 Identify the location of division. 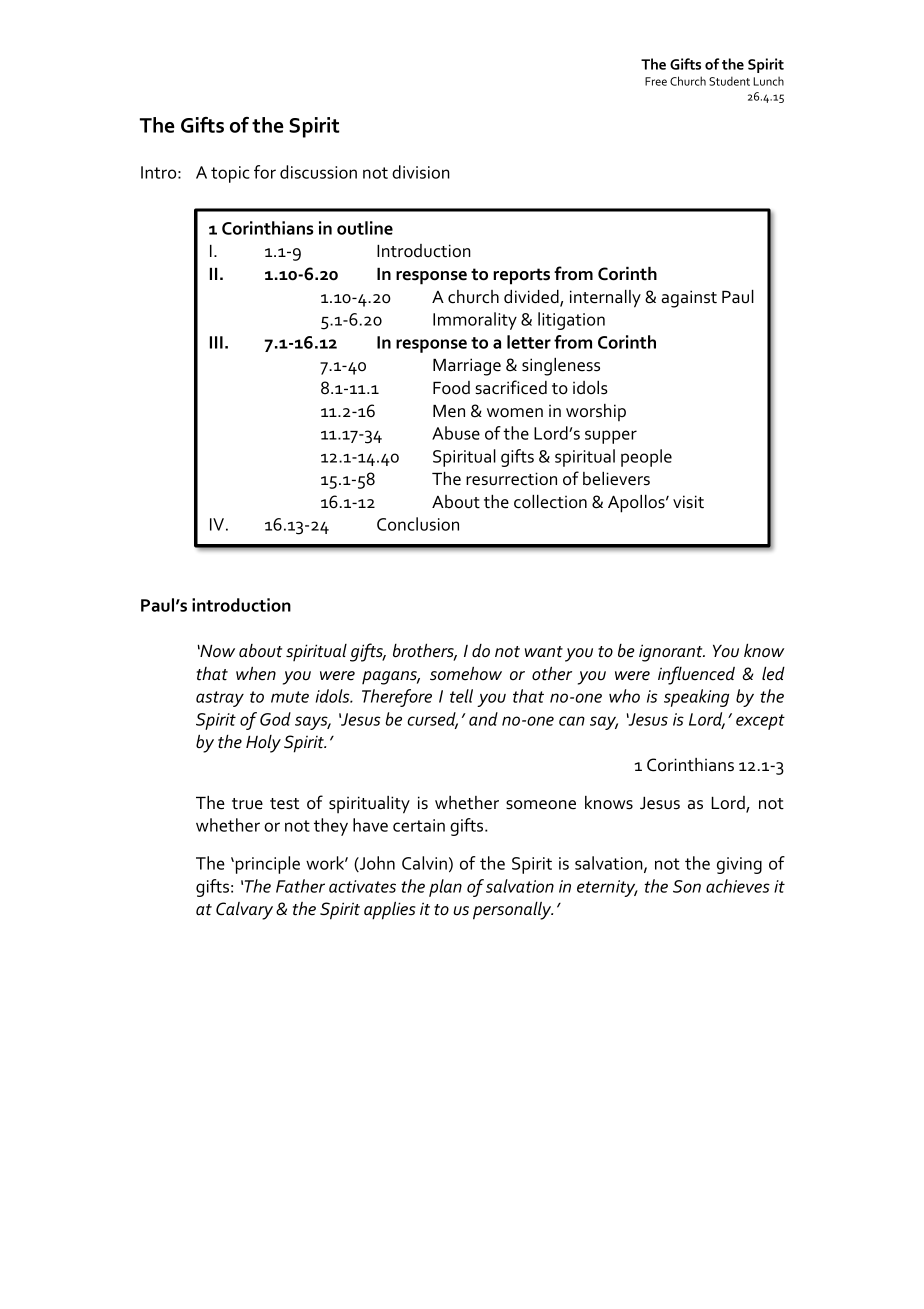
(421, 172).
